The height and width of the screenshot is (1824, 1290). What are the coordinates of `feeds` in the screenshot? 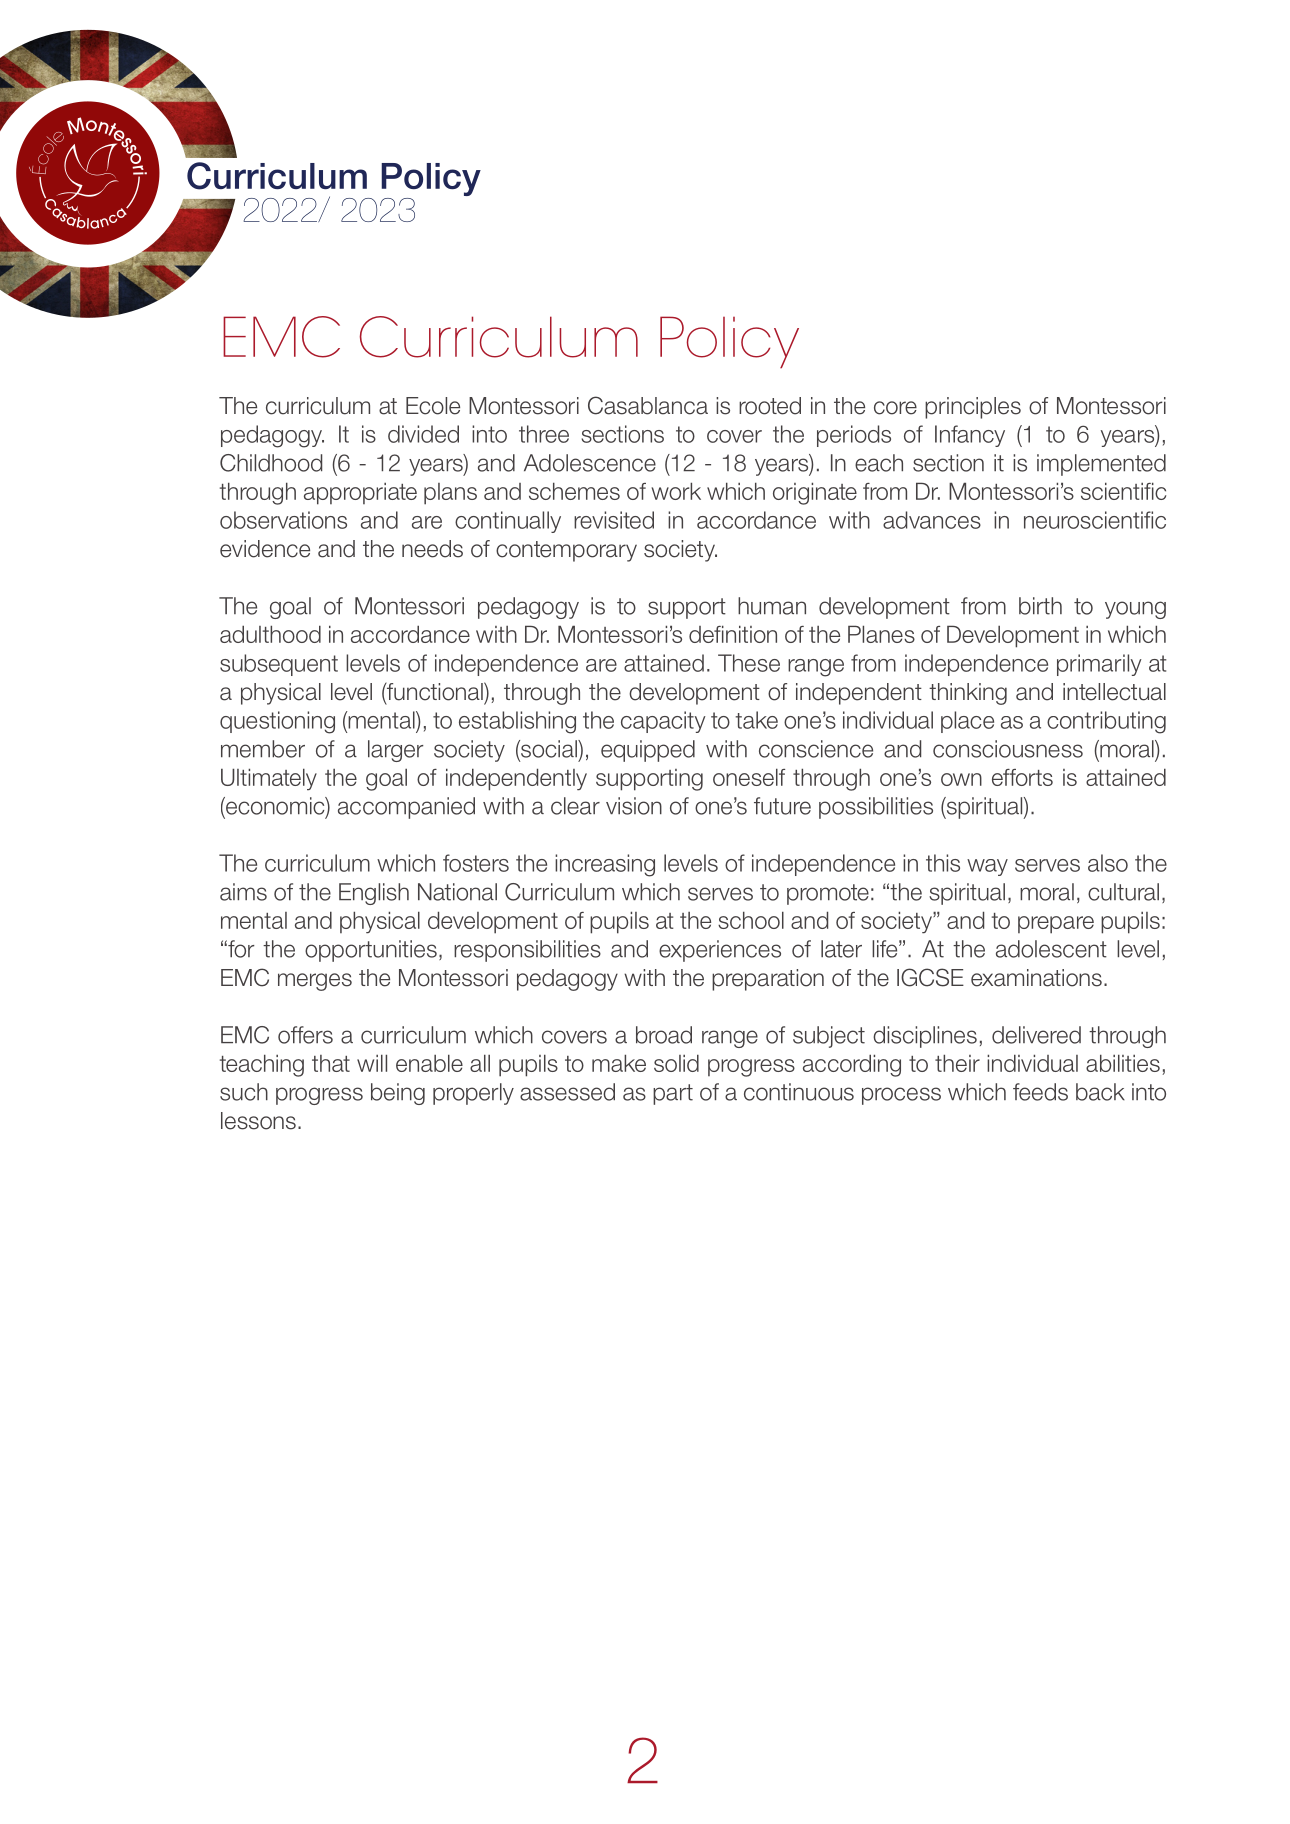 It's located at (1040, 1092).
